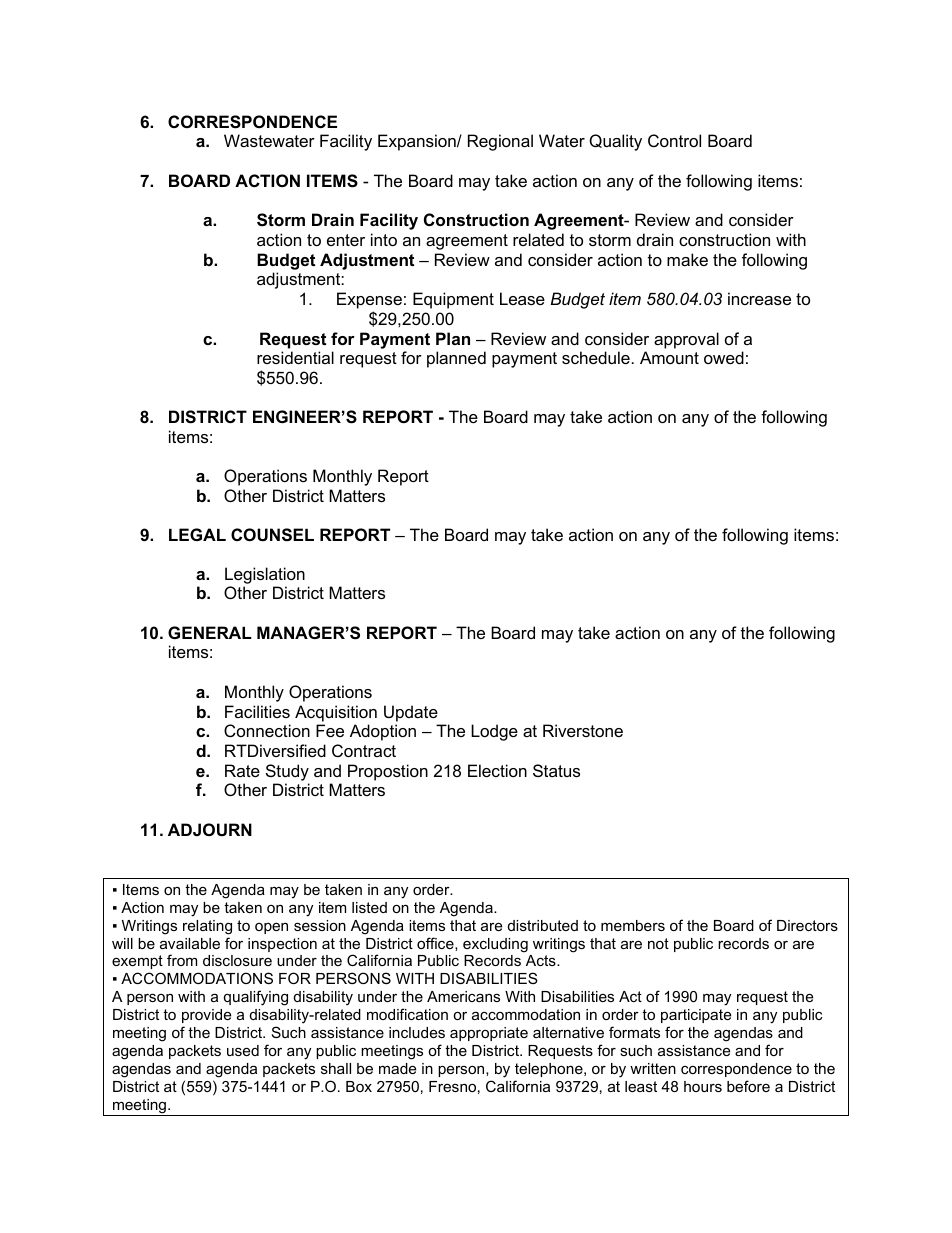  What do you see at coordinates (596, 357) in the image?
I see `schedule` at bounding box center [596, 357].
